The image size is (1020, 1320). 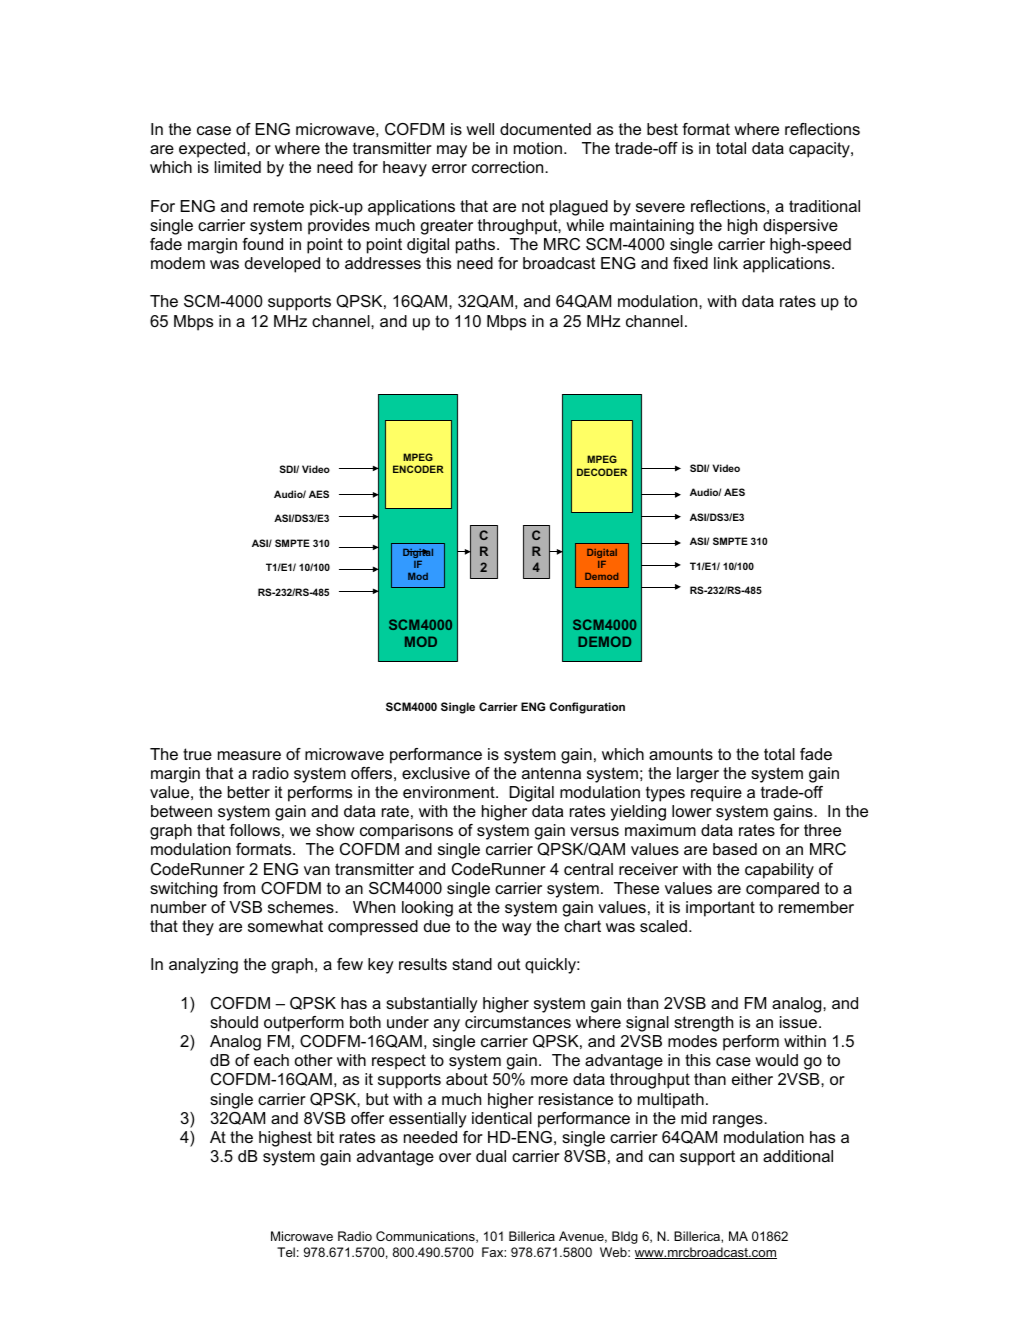 What do you see at coordinates (602, 472) in the document?
I see `DECODER` at bounding box center [602, 472].
